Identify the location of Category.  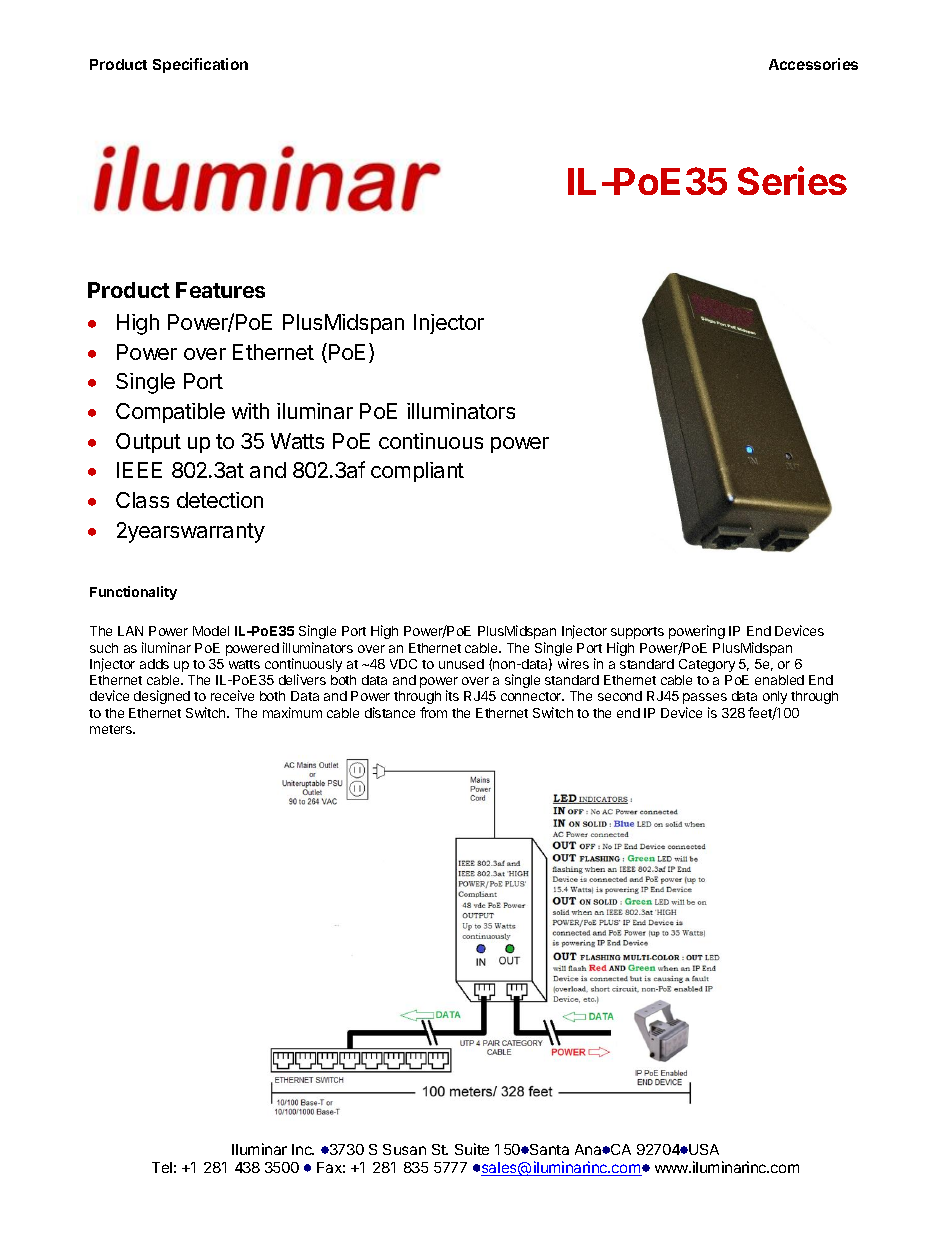
(707, 665).
